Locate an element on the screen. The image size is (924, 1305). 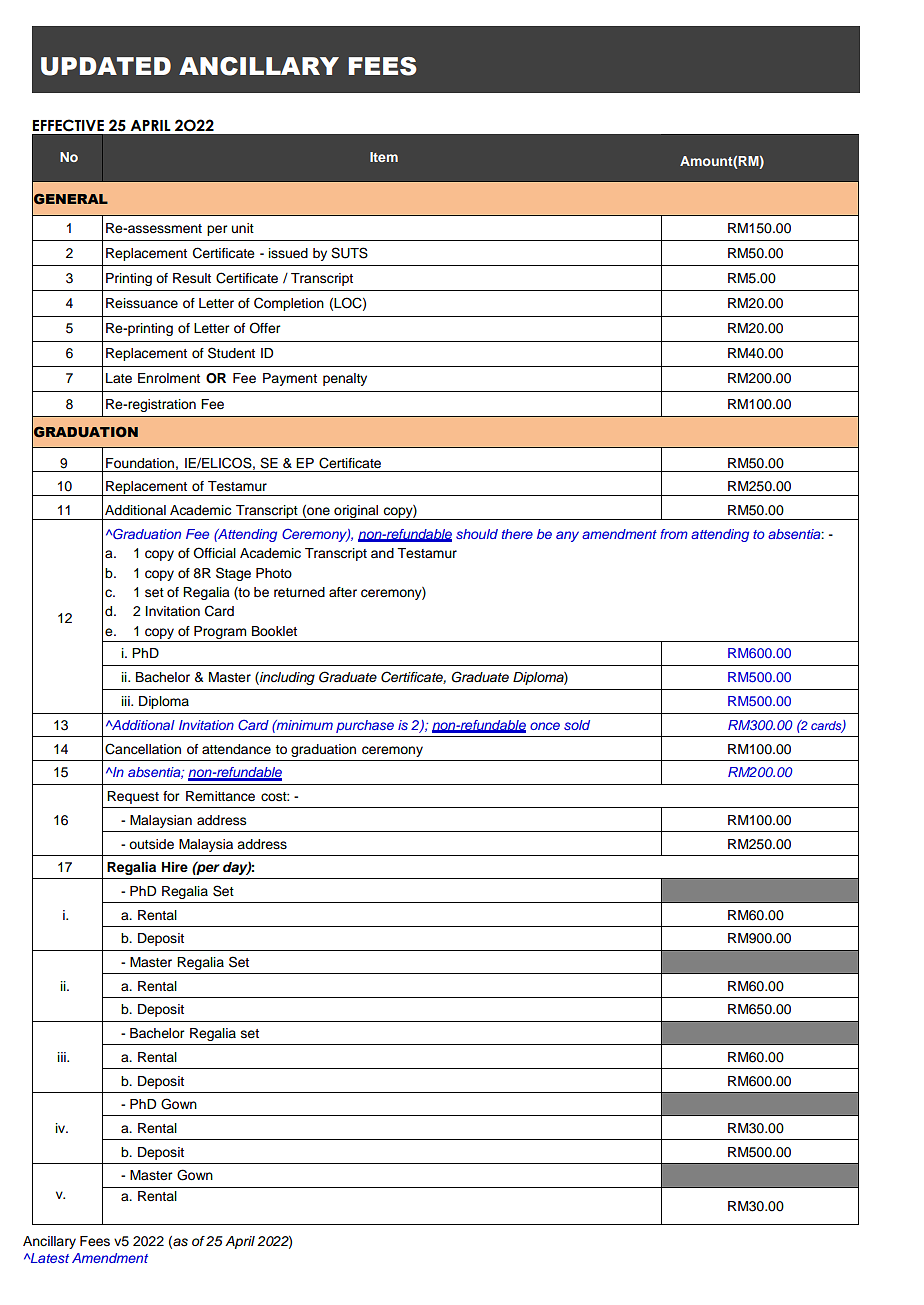
Enrolment is located at coordinates (169, 378).
